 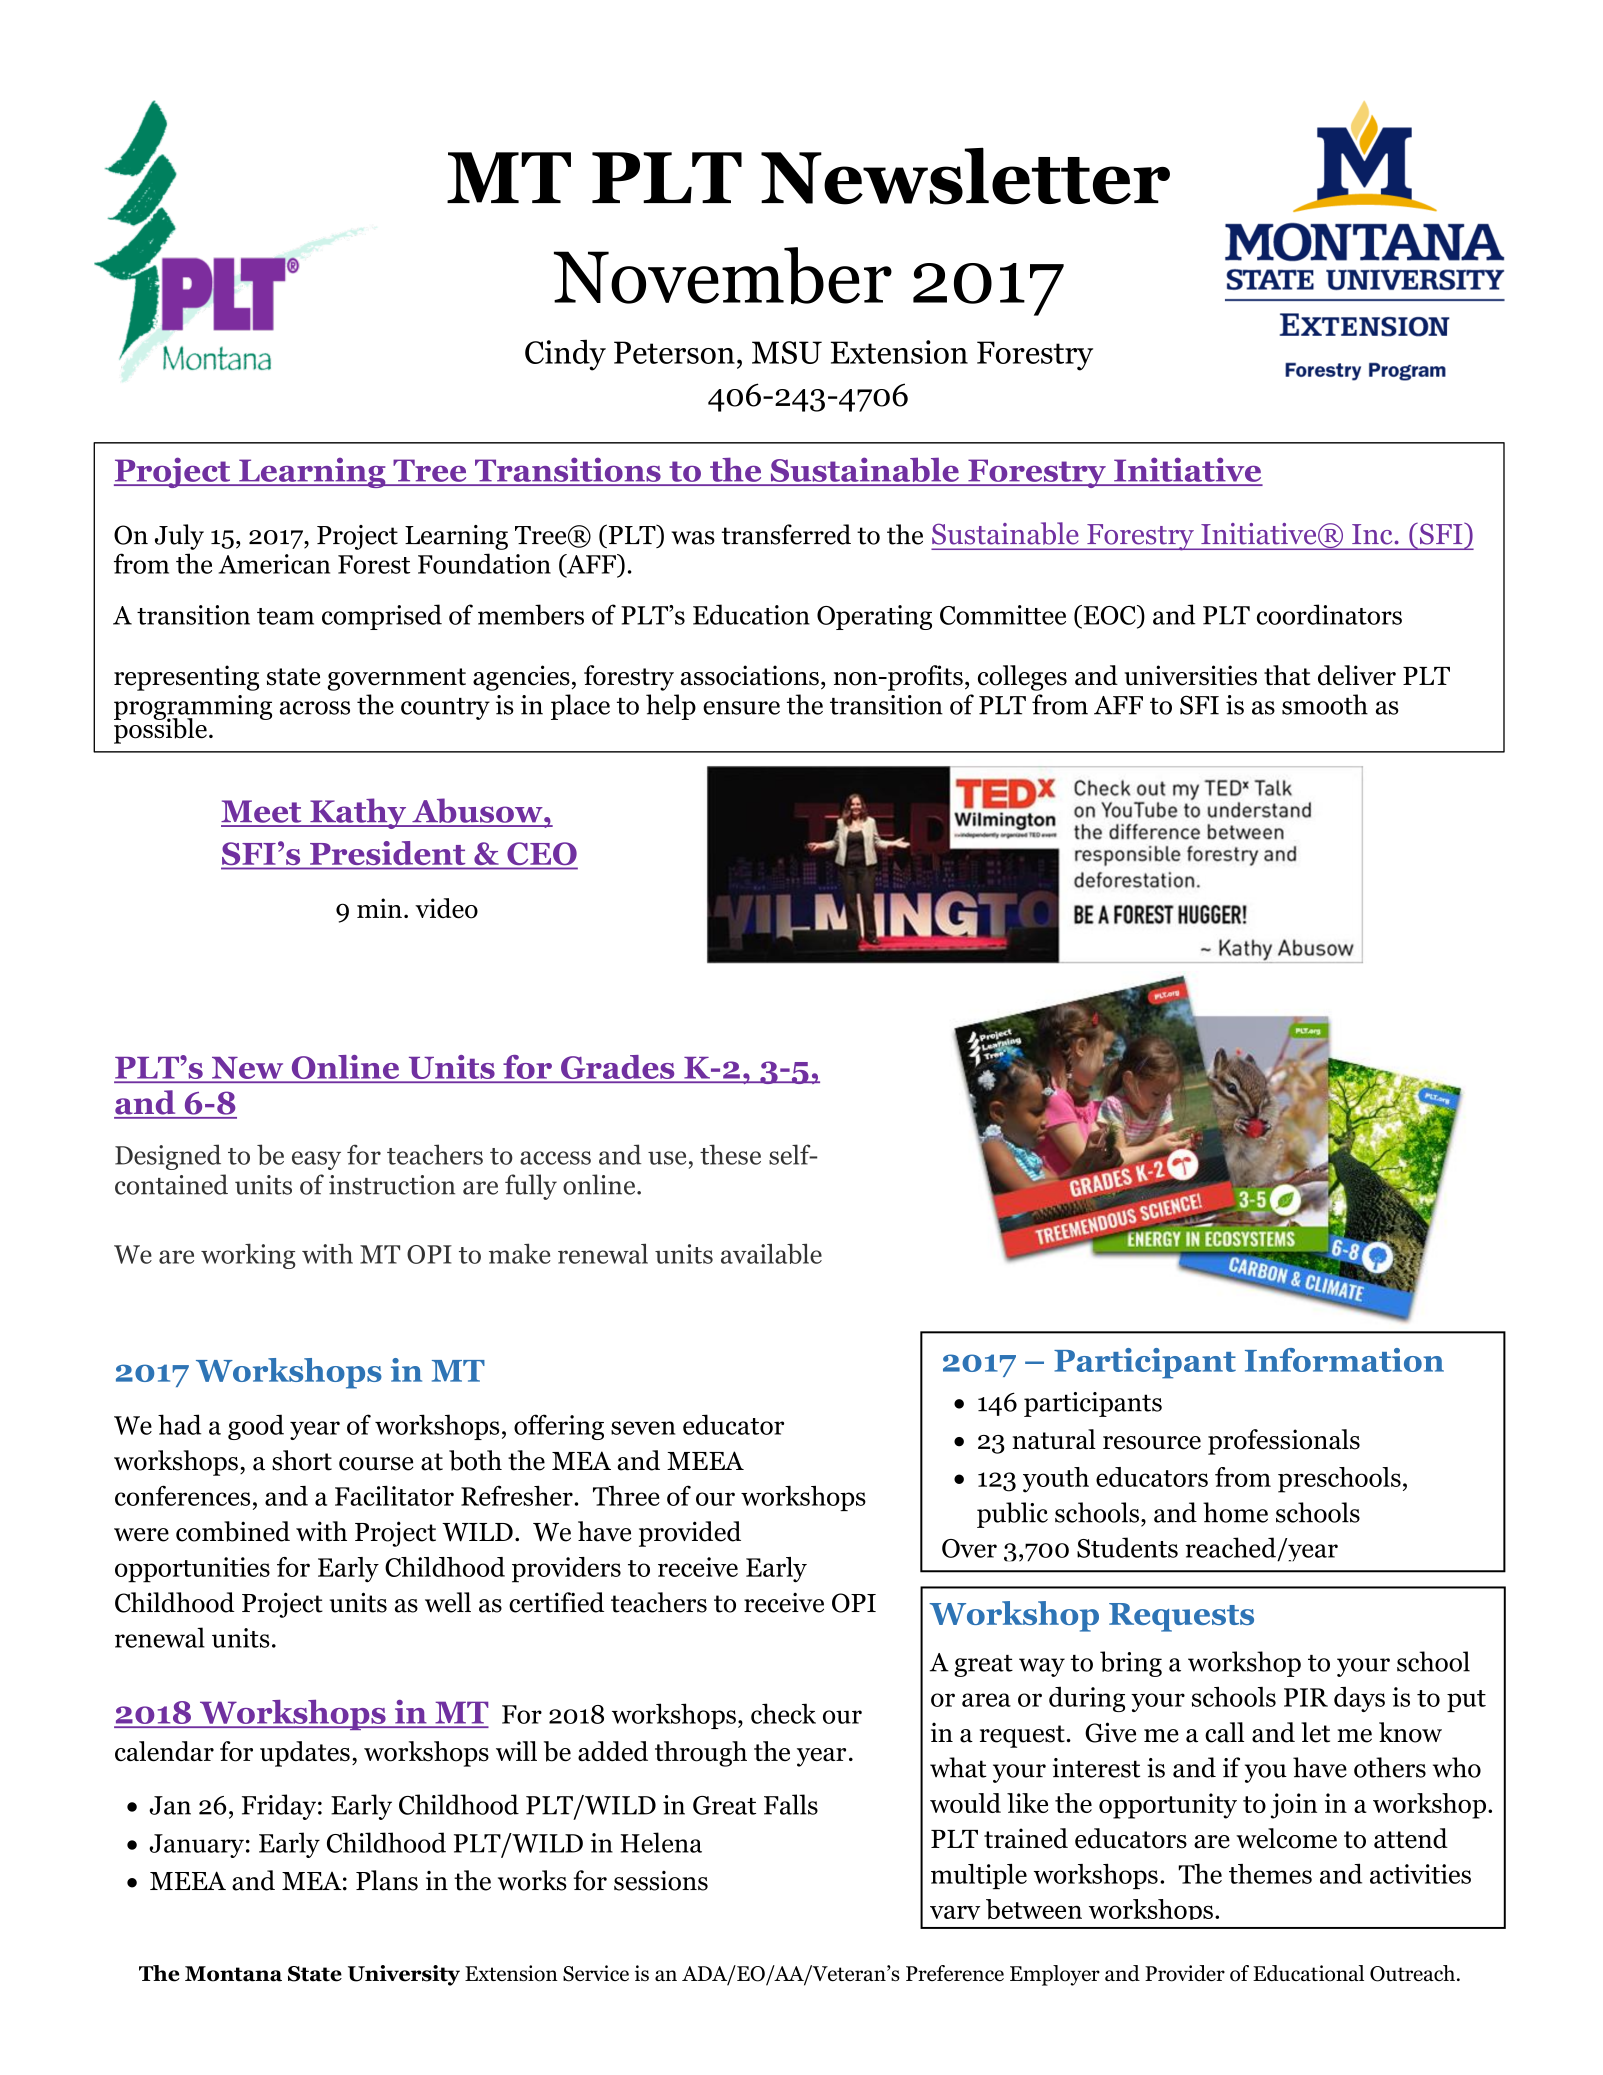 I want to click on Montana, so click(x=233, y=1974).
